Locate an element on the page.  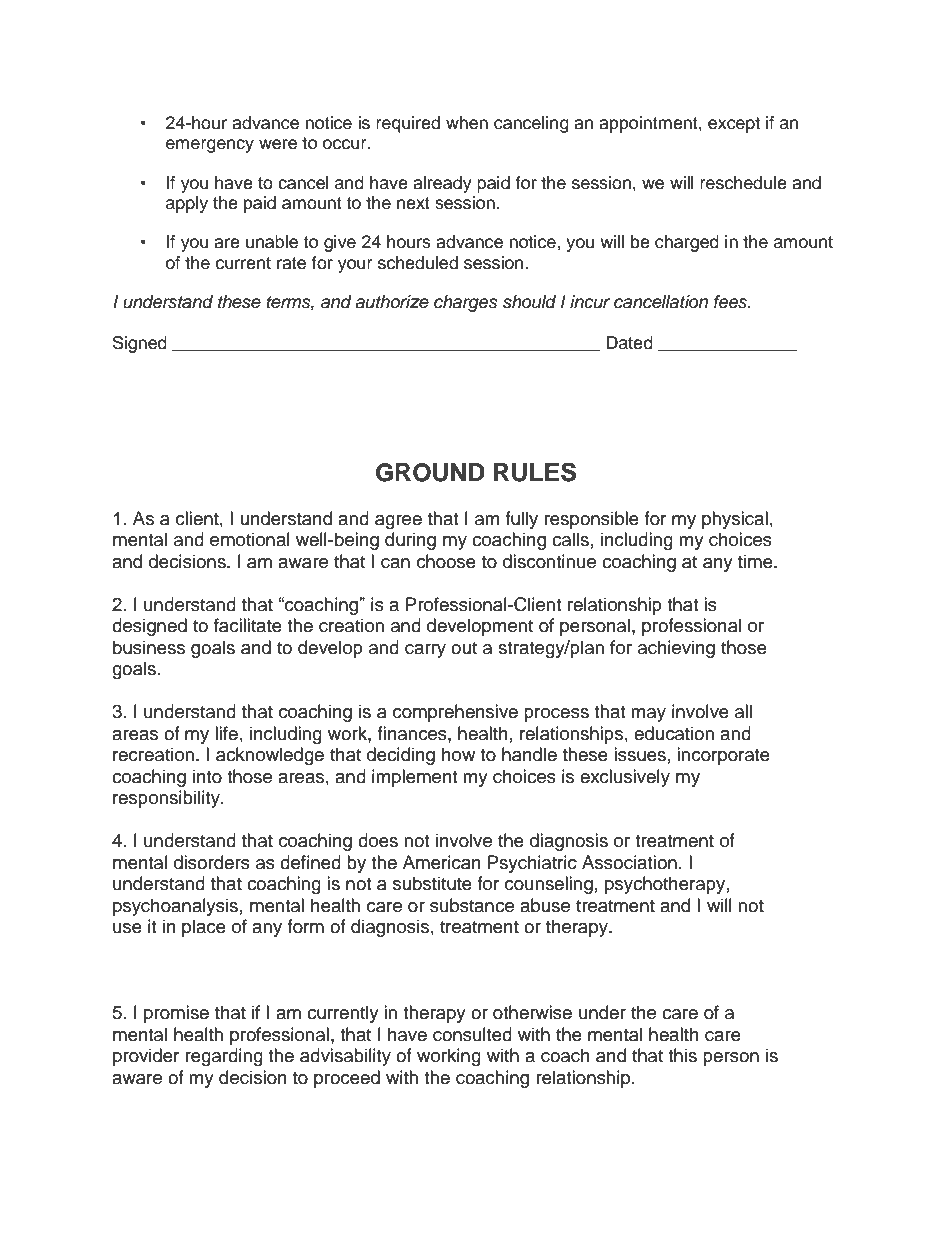
GROUND is located at coordinates (430, 472).
